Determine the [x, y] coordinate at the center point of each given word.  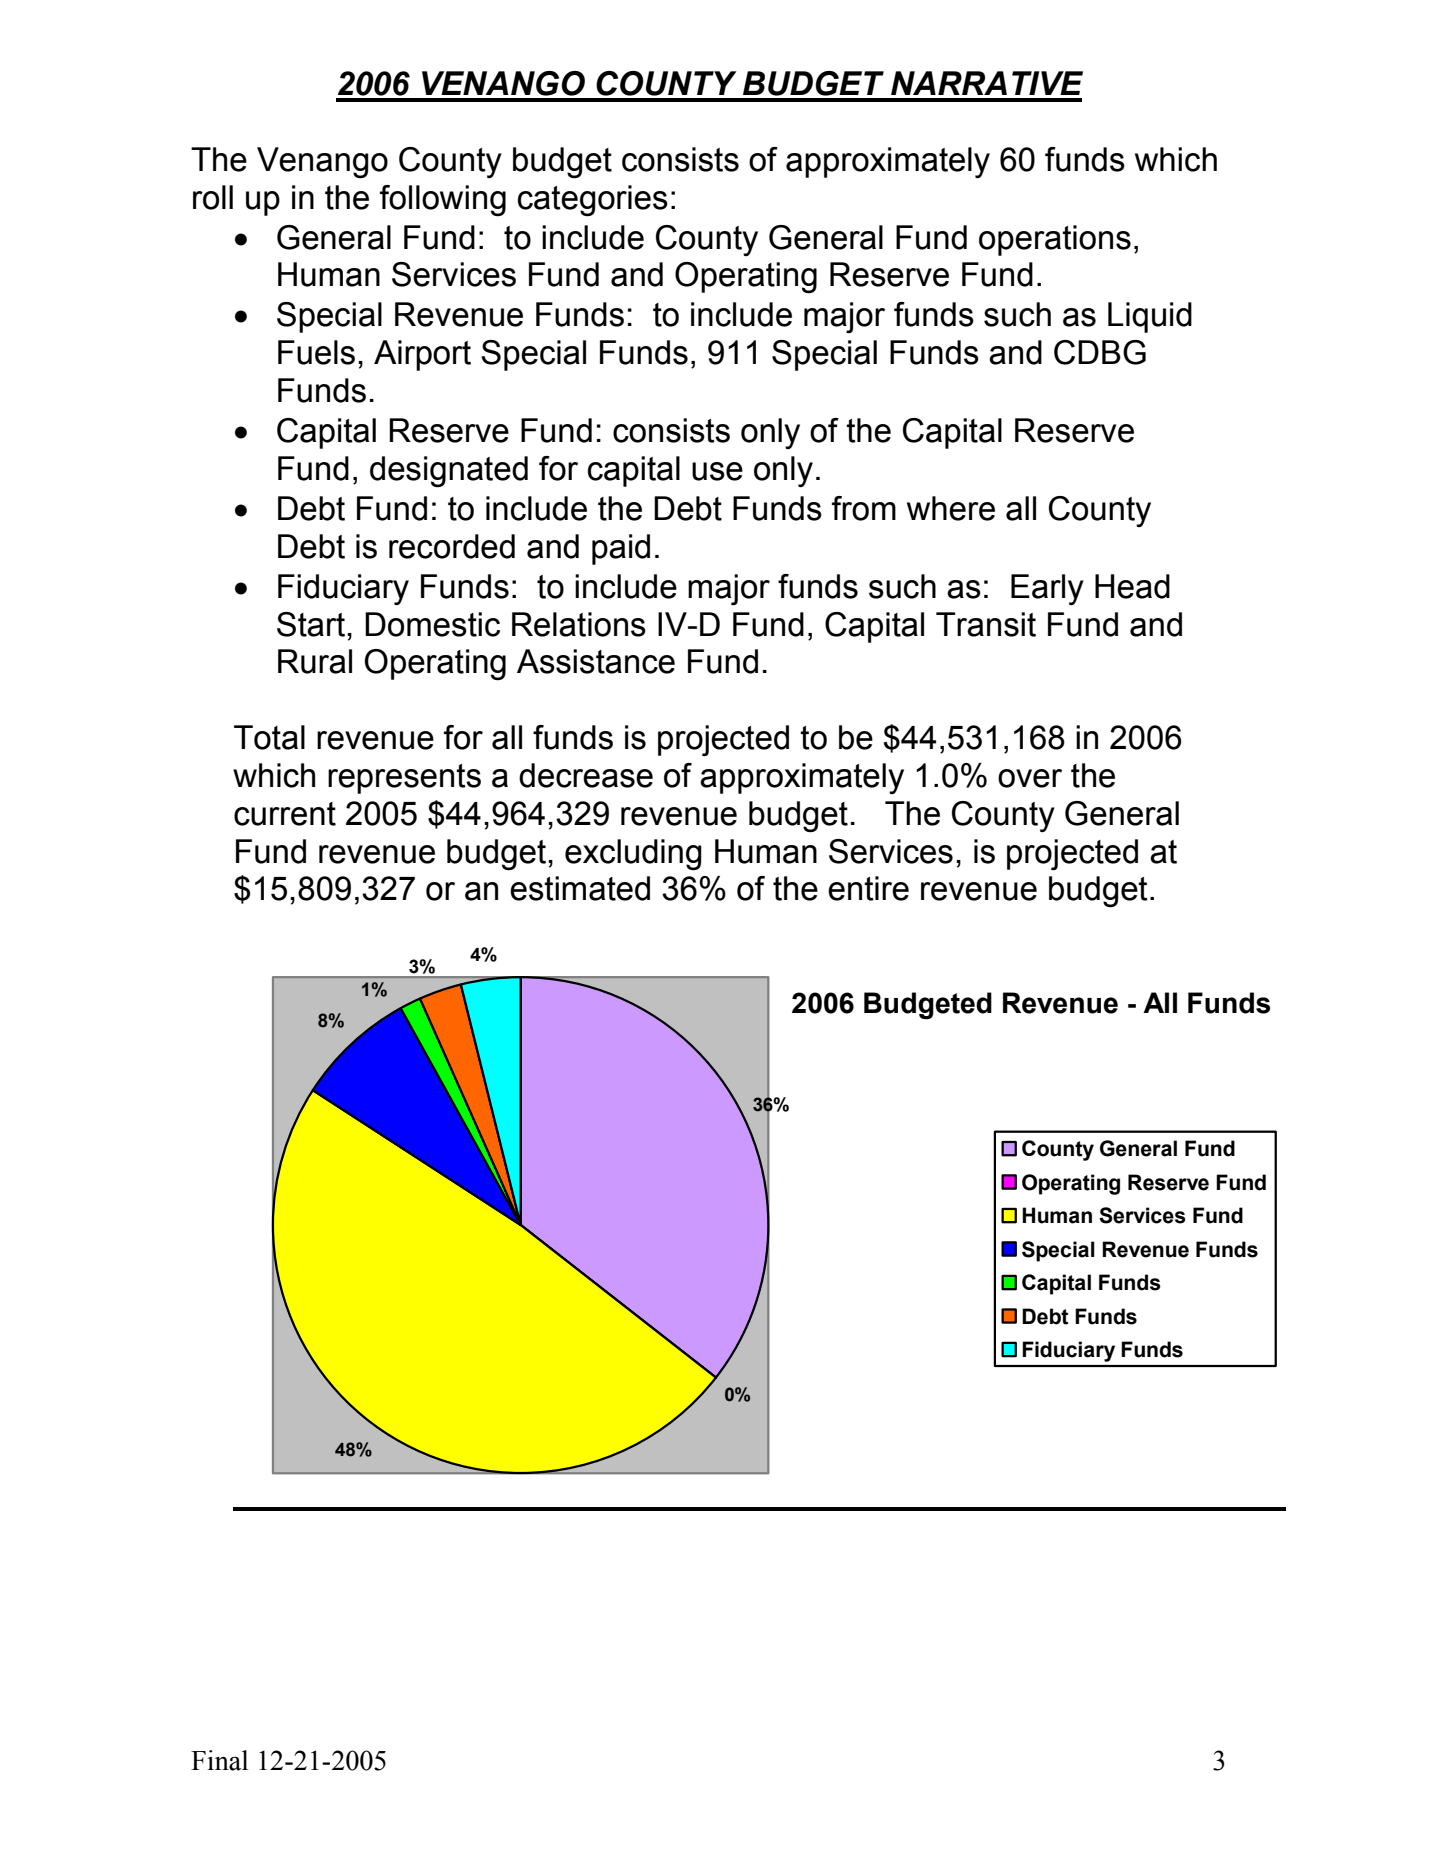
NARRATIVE [987, 83]
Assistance [596, 661]
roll [213, 197]
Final [219, 1760]
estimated [580, 888]
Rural [315, 661]
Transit [986, 624]
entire [868, 888]
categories [593, 201]
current [285, 814]
